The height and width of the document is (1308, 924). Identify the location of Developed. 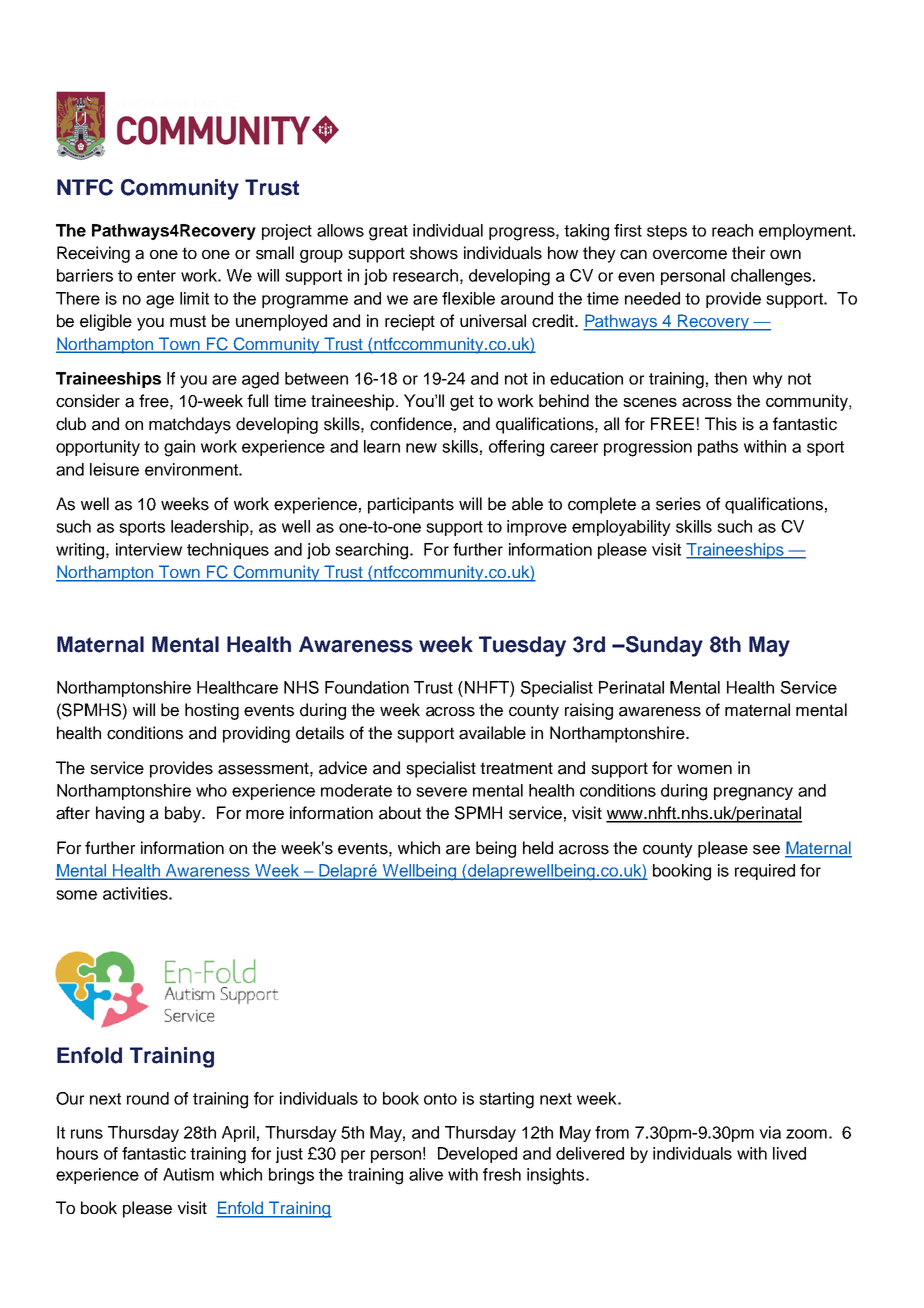
(477, 1155).
